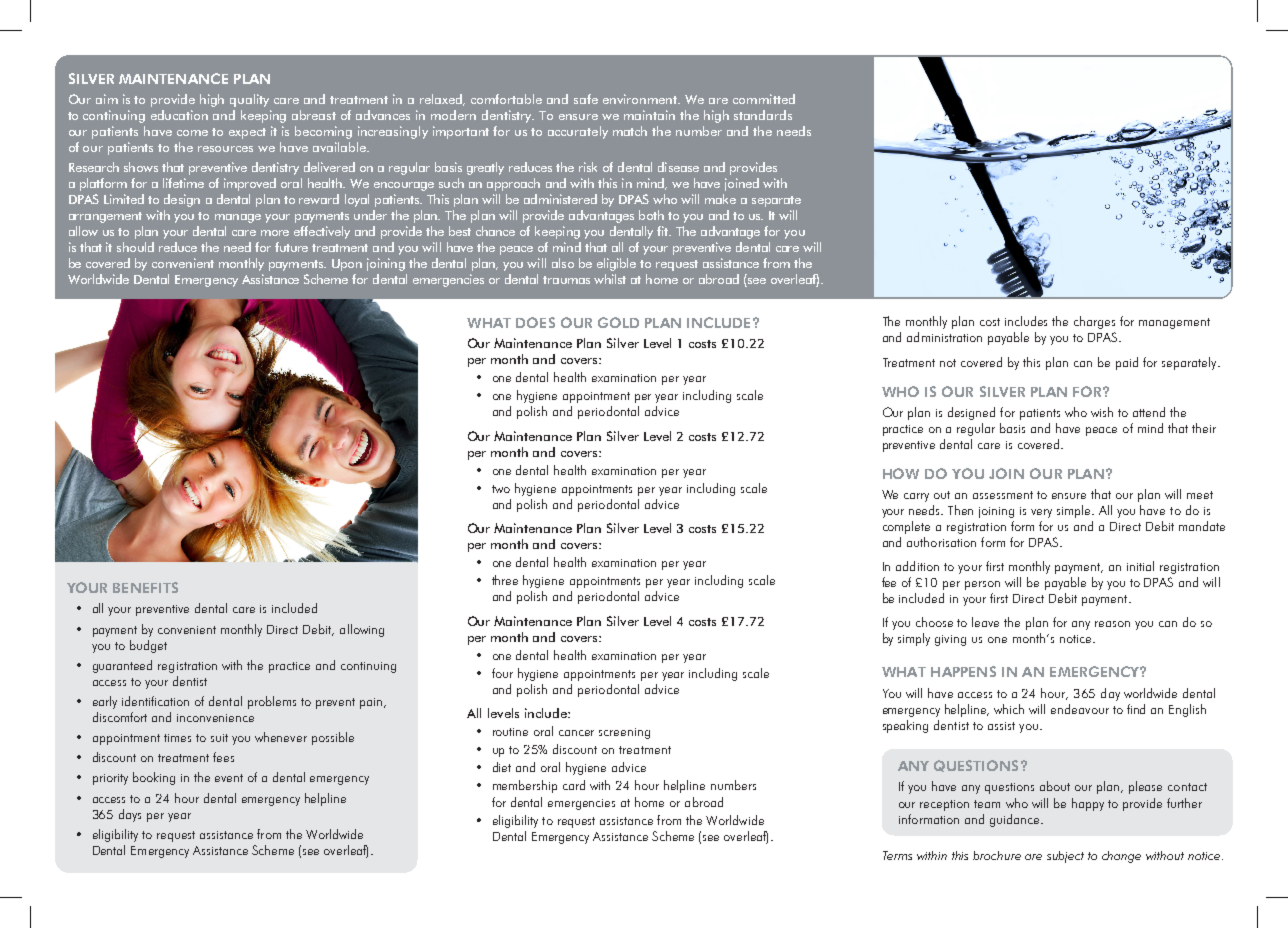 The height and width of the image is (928, 1288). What do you see at coordinates (763, 115) in the image?
I see `standards` at bounding box center [763, 115].
